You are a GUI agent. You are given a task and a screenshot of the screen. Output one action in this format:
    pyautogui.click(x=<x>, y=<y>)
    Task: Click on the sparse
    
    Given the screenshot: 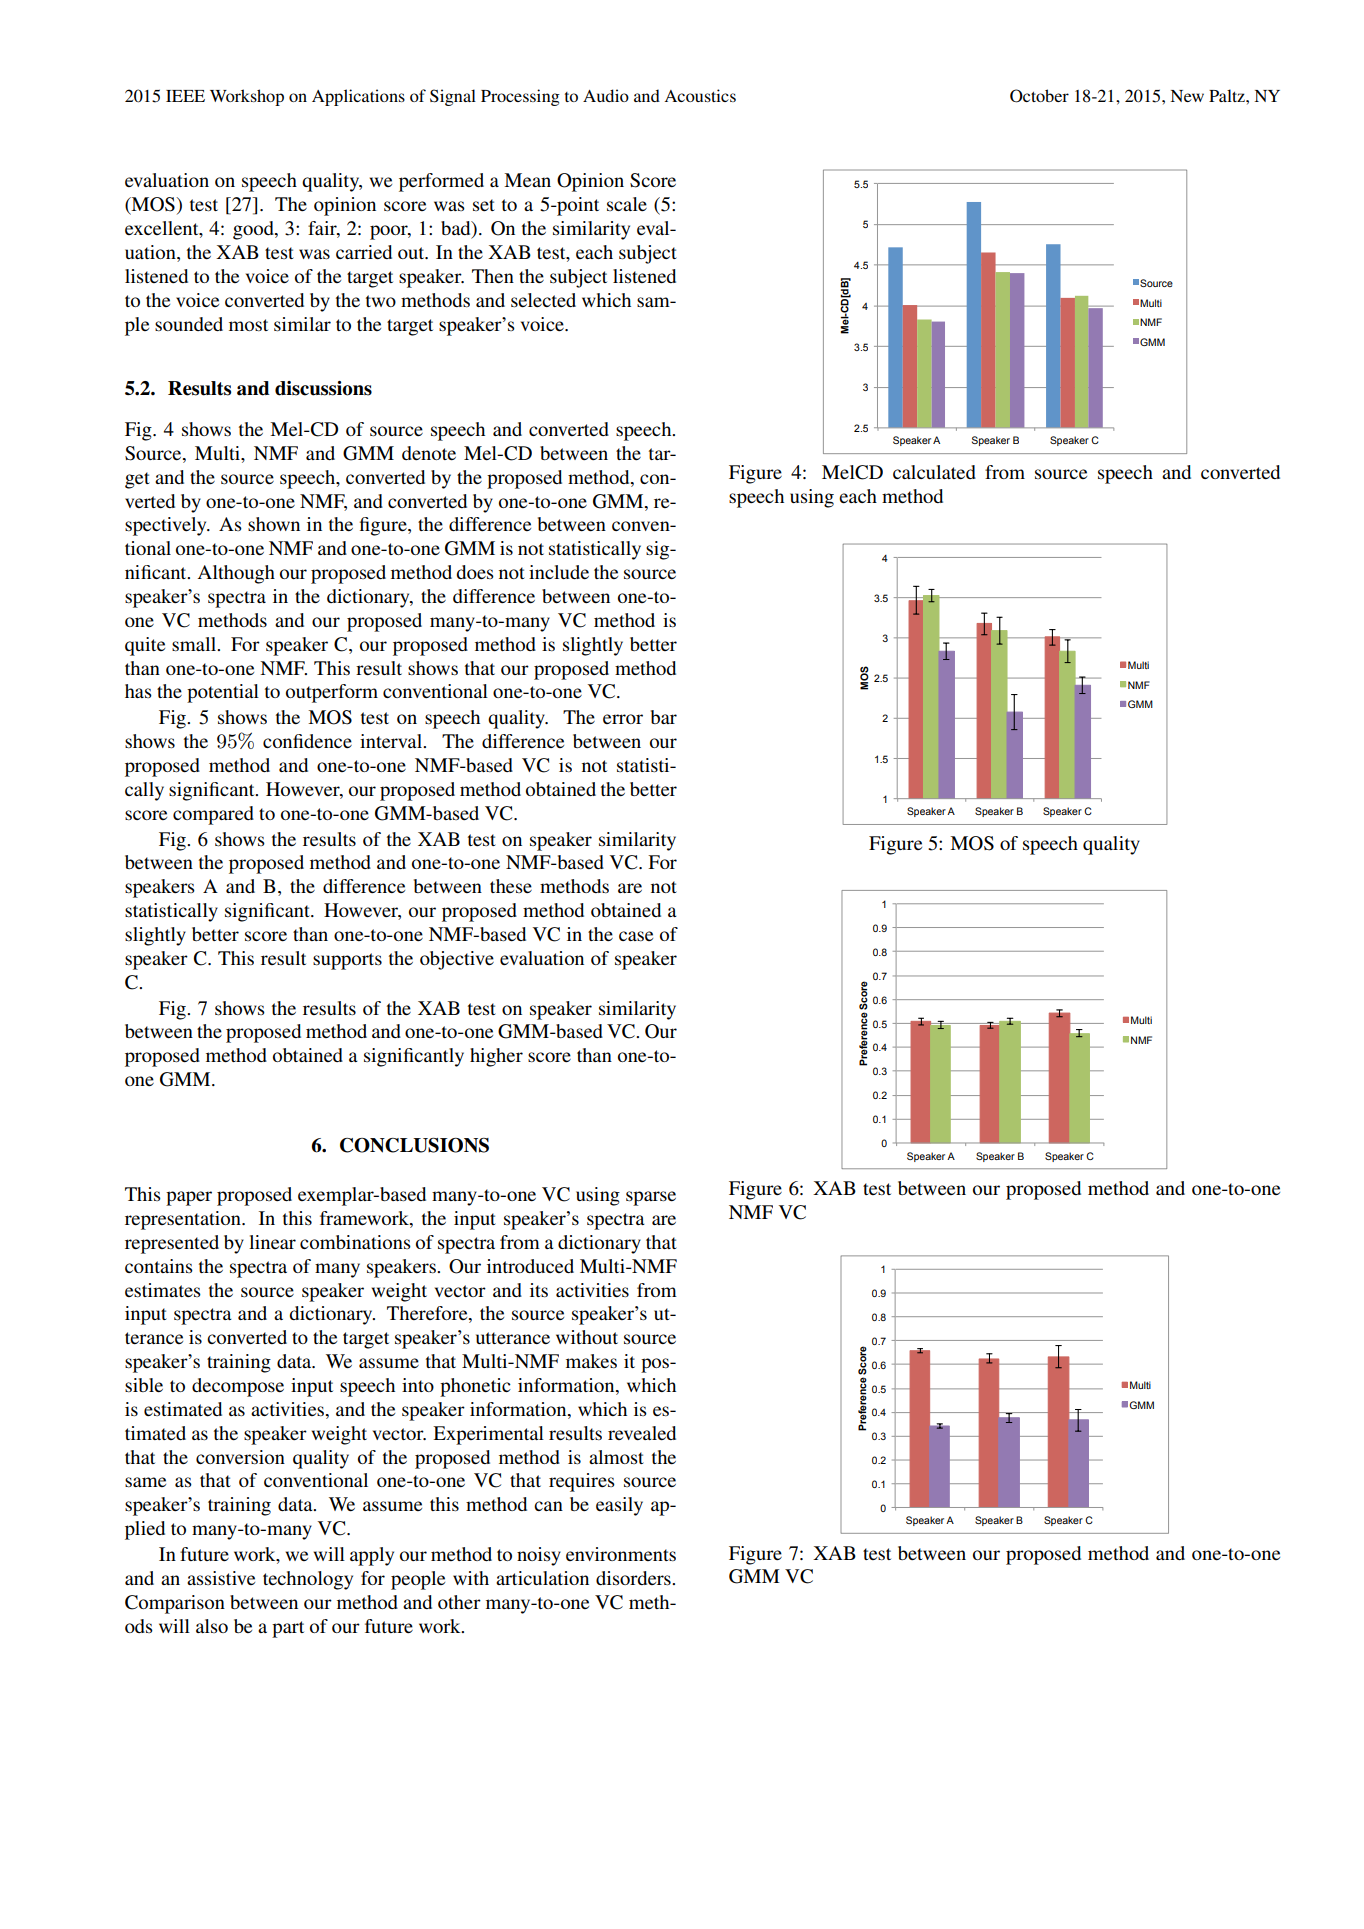 What is the action you would take?
    pyautogui.click(x=651, y=1198)
